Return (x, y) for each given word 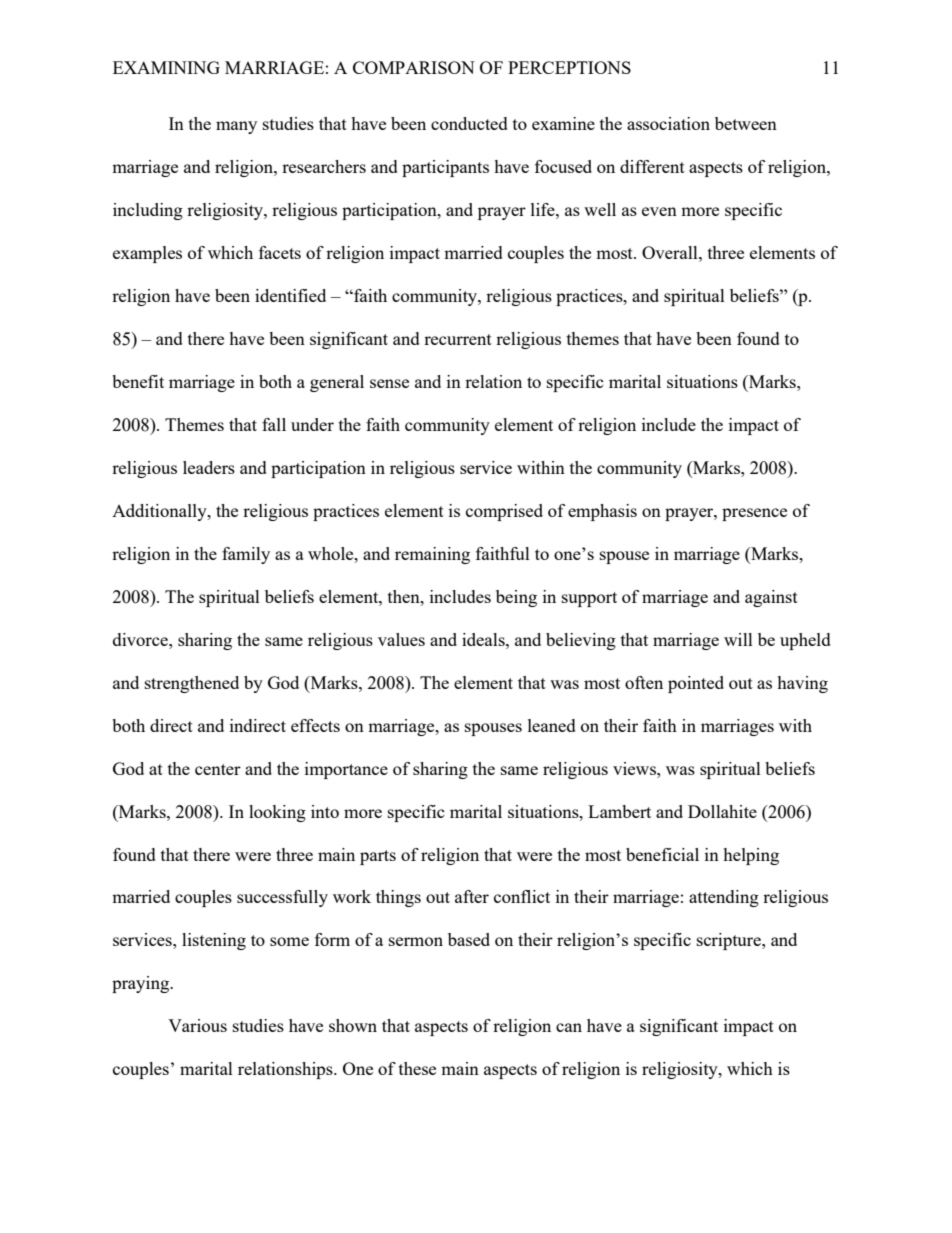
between (746, 123)
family (246, 555)
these (417, 1068)
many (236, 127)
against (771, 598)
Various (197, 1025)
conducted (469, 123)
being (516, 598)
